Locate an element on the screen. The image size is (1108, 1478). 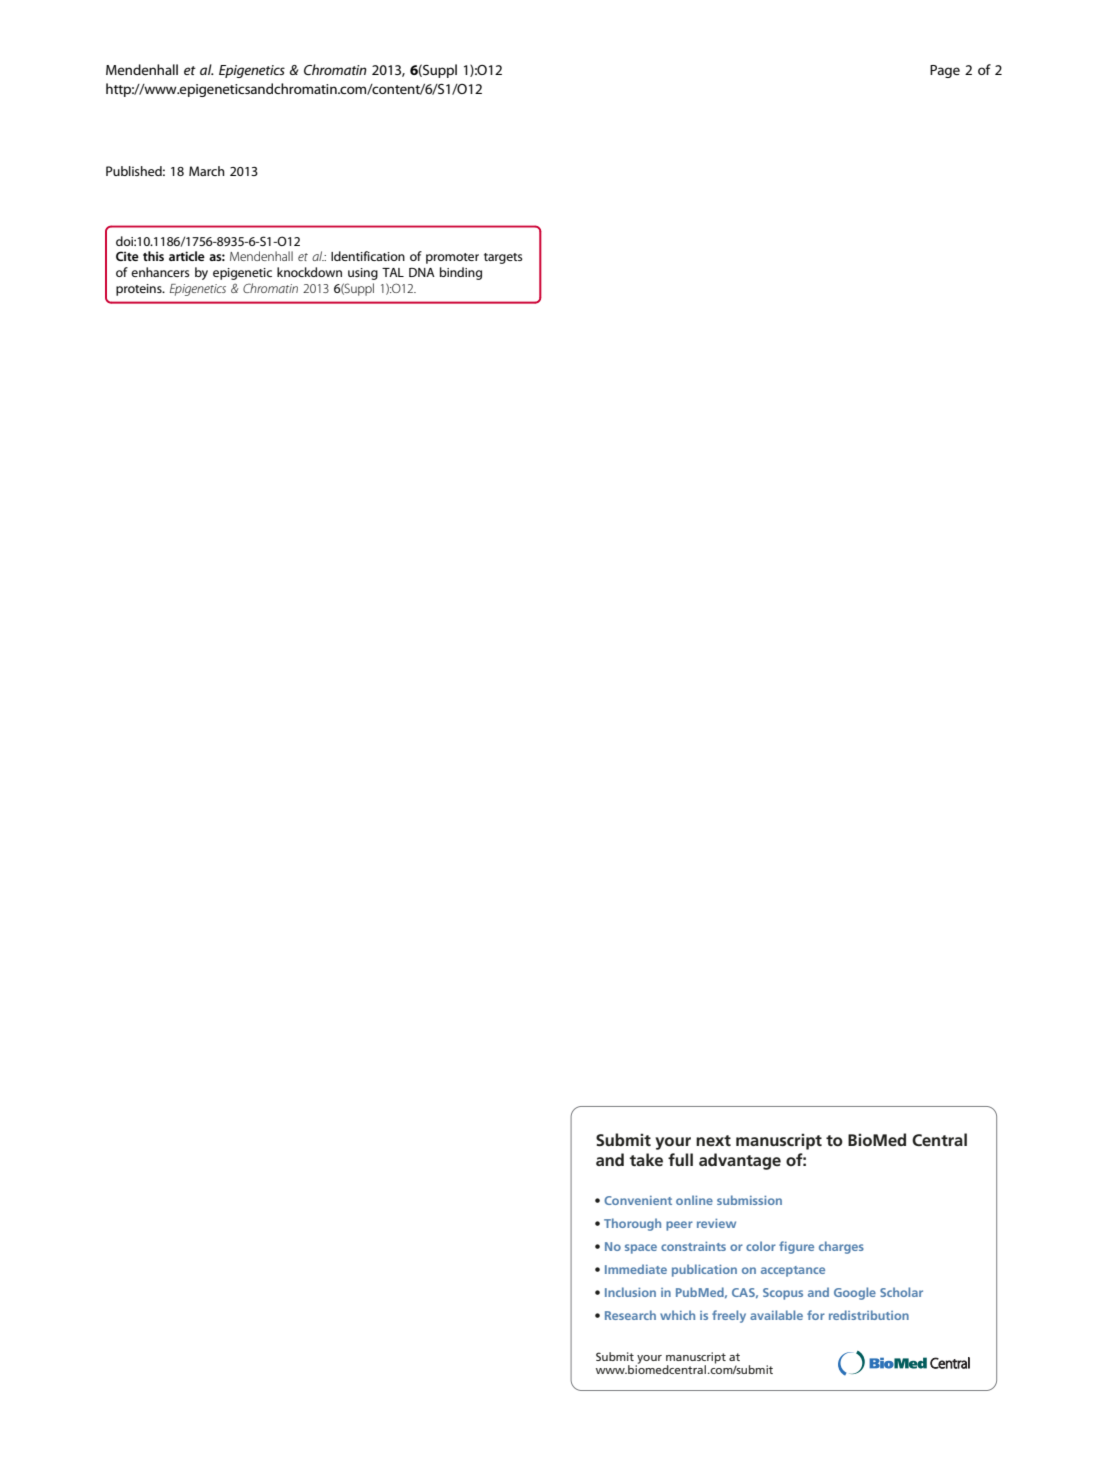
Page is located at coordinates (945, 71).
